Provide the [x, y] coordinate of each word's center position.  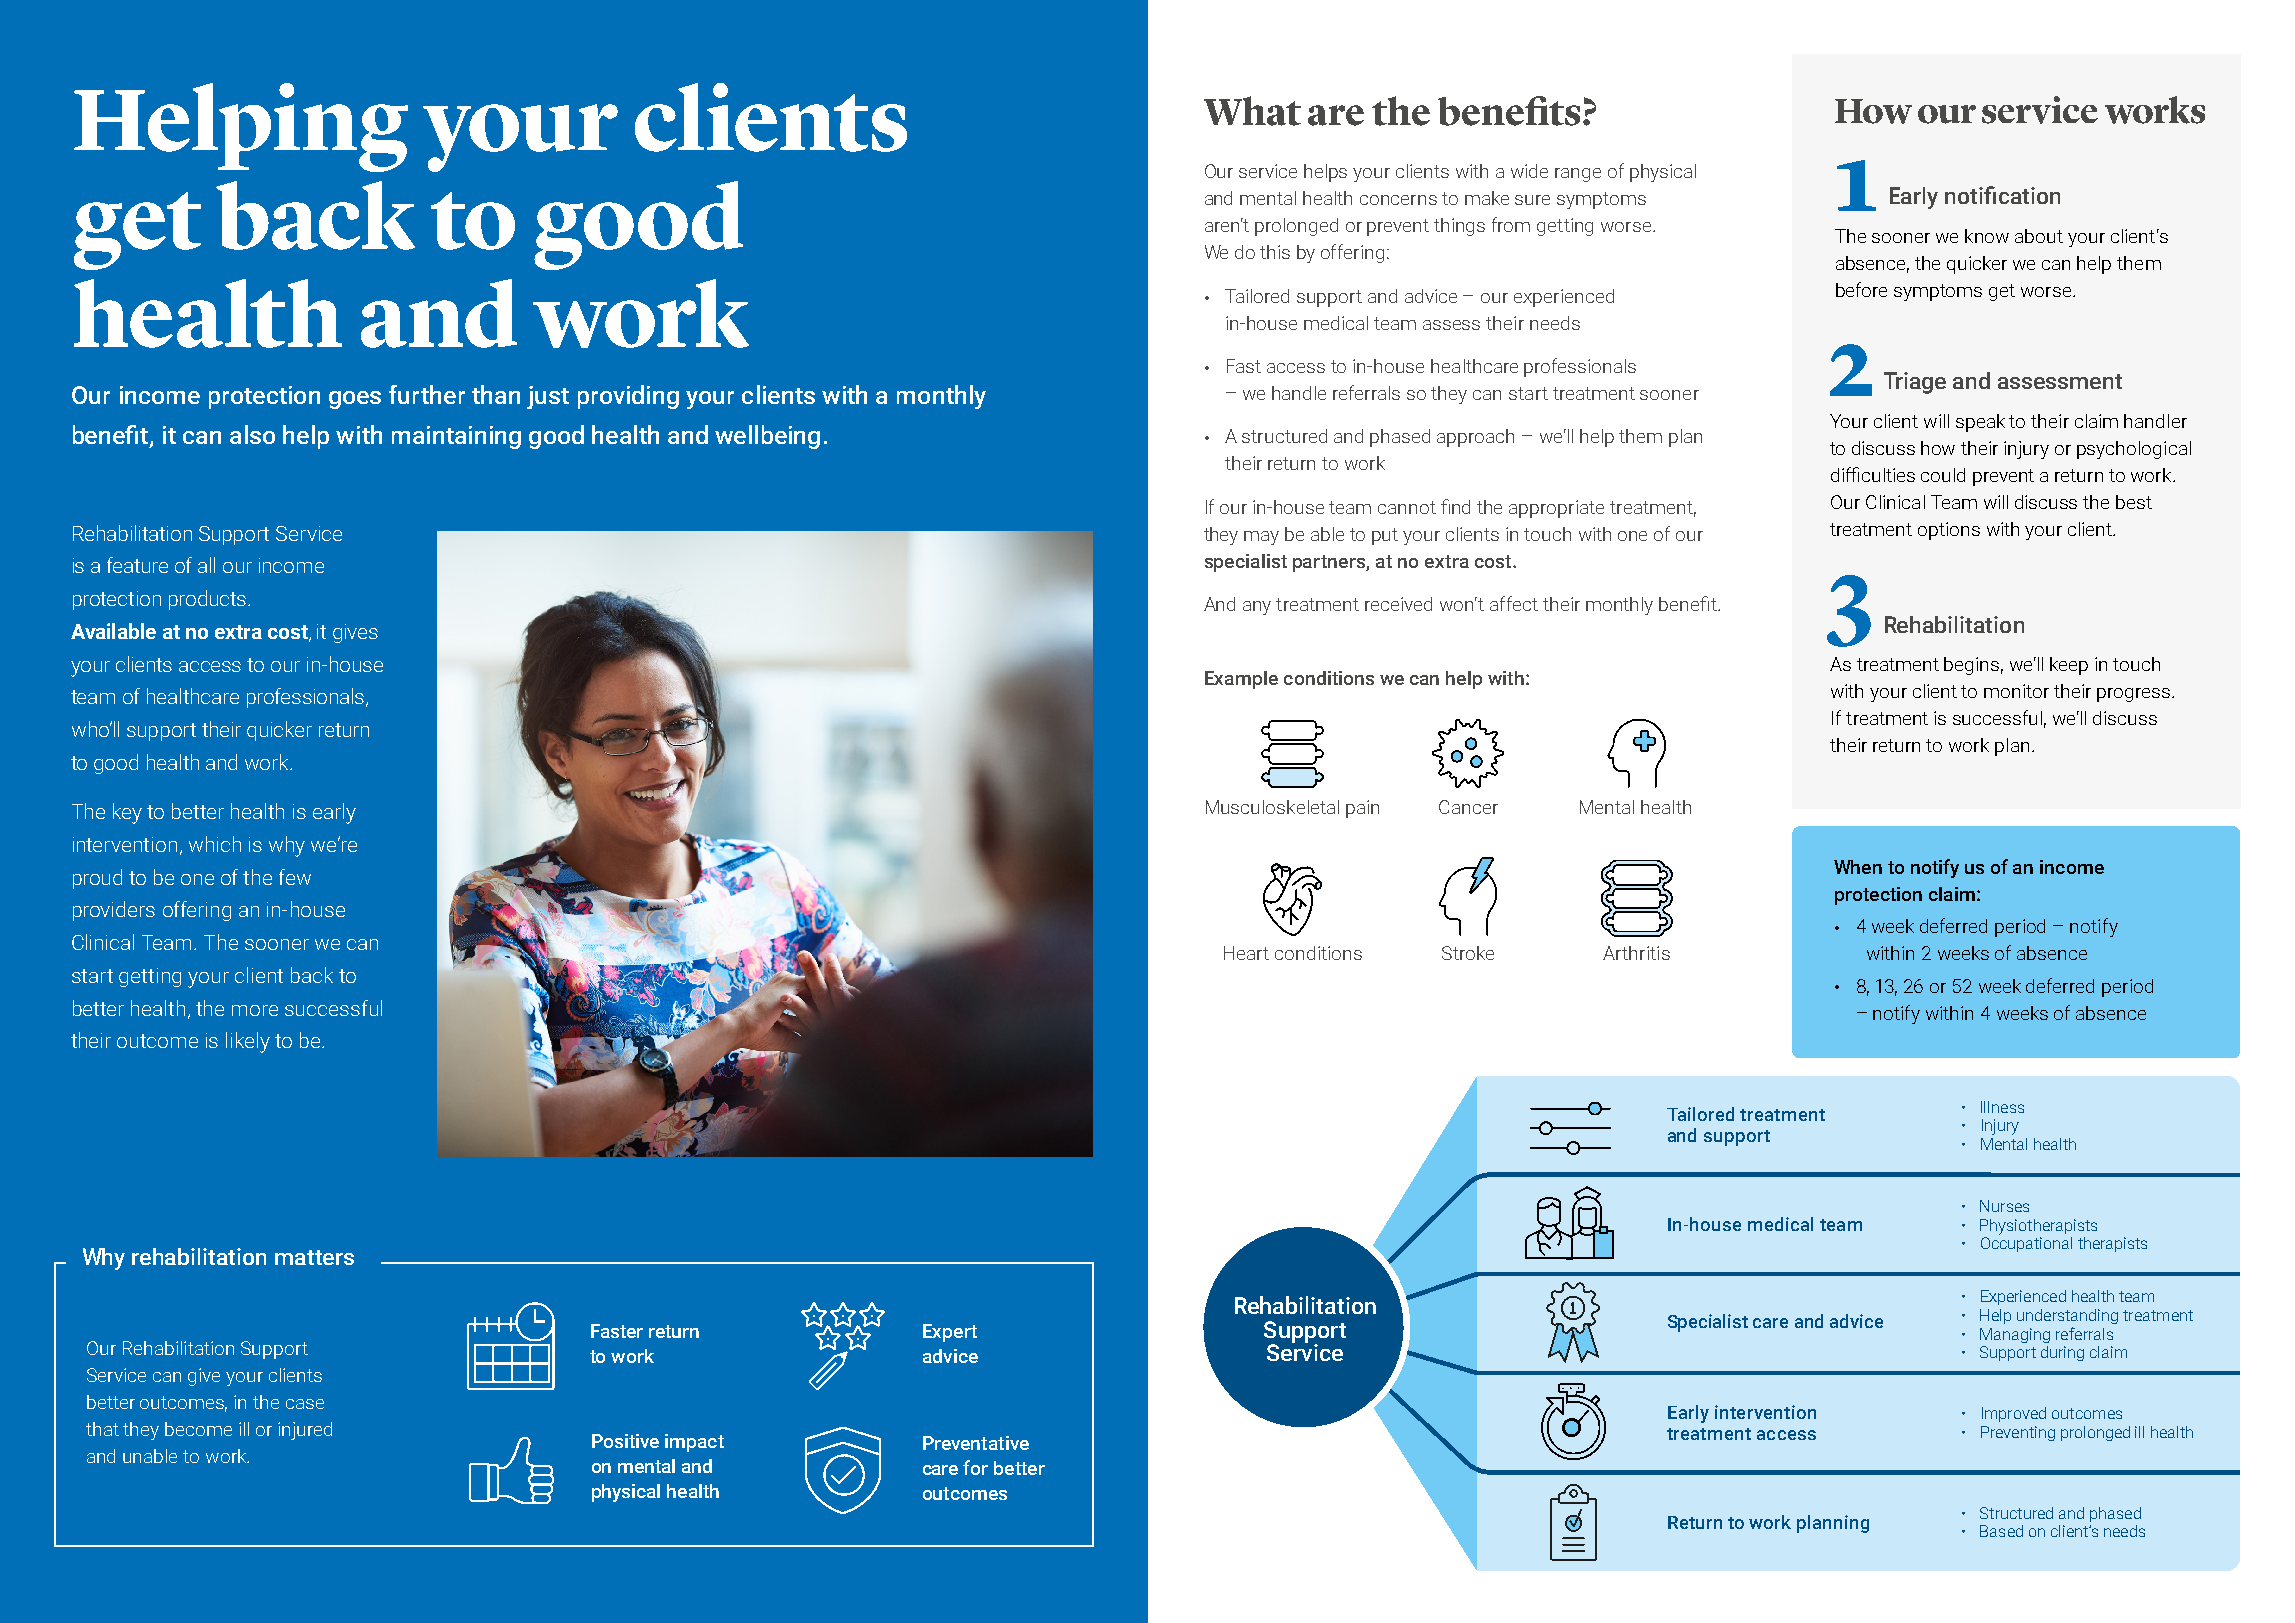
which [215, 844]
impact [694, 1443]
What [1252, 111]
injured [305, 1431]
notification [2002, 195]
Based [2001, 1531]
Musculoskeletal [1272, 807]
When [1858, 867]
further [427, 394]
